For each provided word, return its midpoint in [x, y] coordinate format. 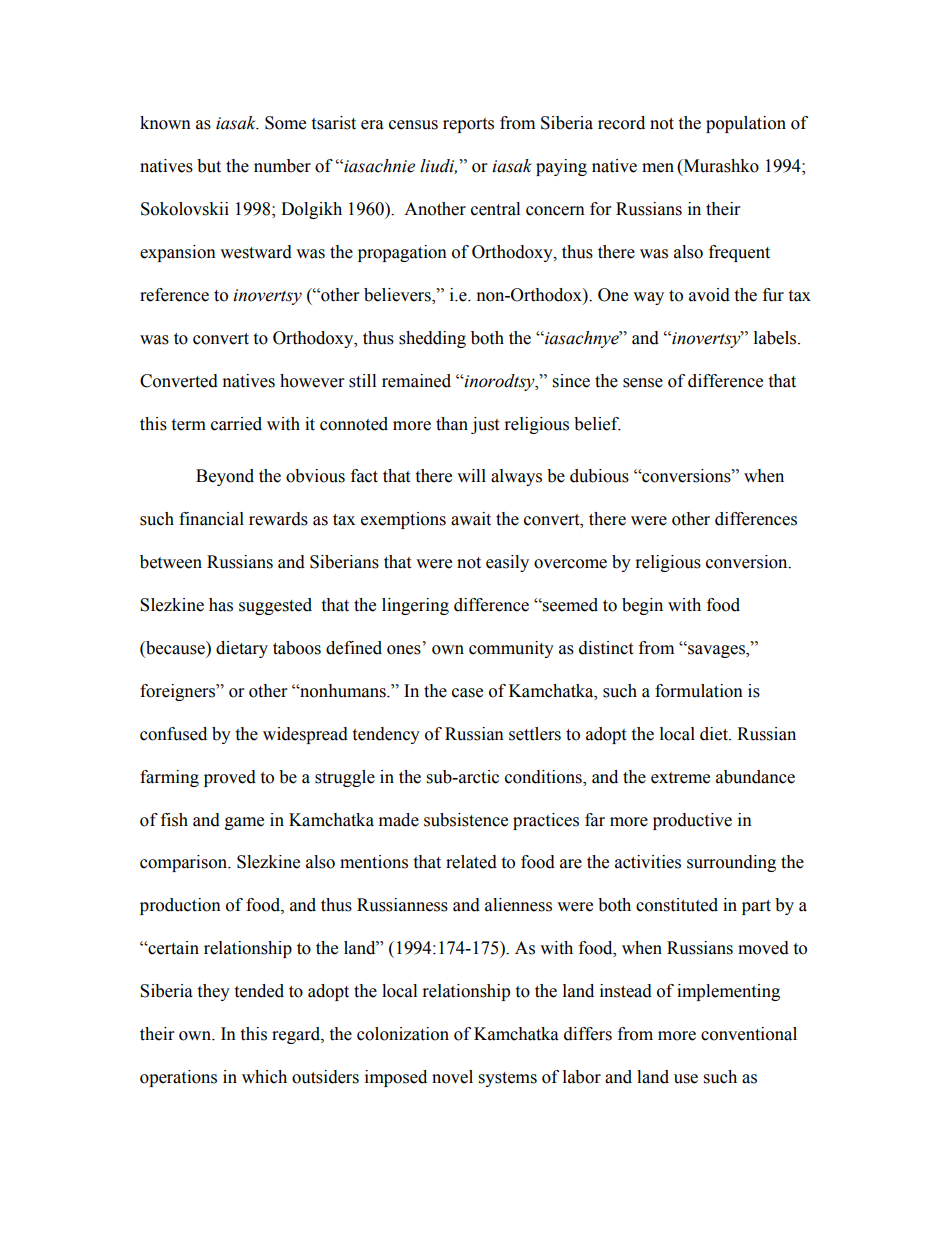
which [264, 1077]
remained [416, 381]
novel [452, 1077]
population [746, 124]
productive [692, 821]
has [221, 605]
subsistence [466, 820]
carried [236, 424]
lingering [415, 606]
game [244, 823]
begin [642, 606]
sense [643, 383]
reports [468, 125]
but [209, 166]
